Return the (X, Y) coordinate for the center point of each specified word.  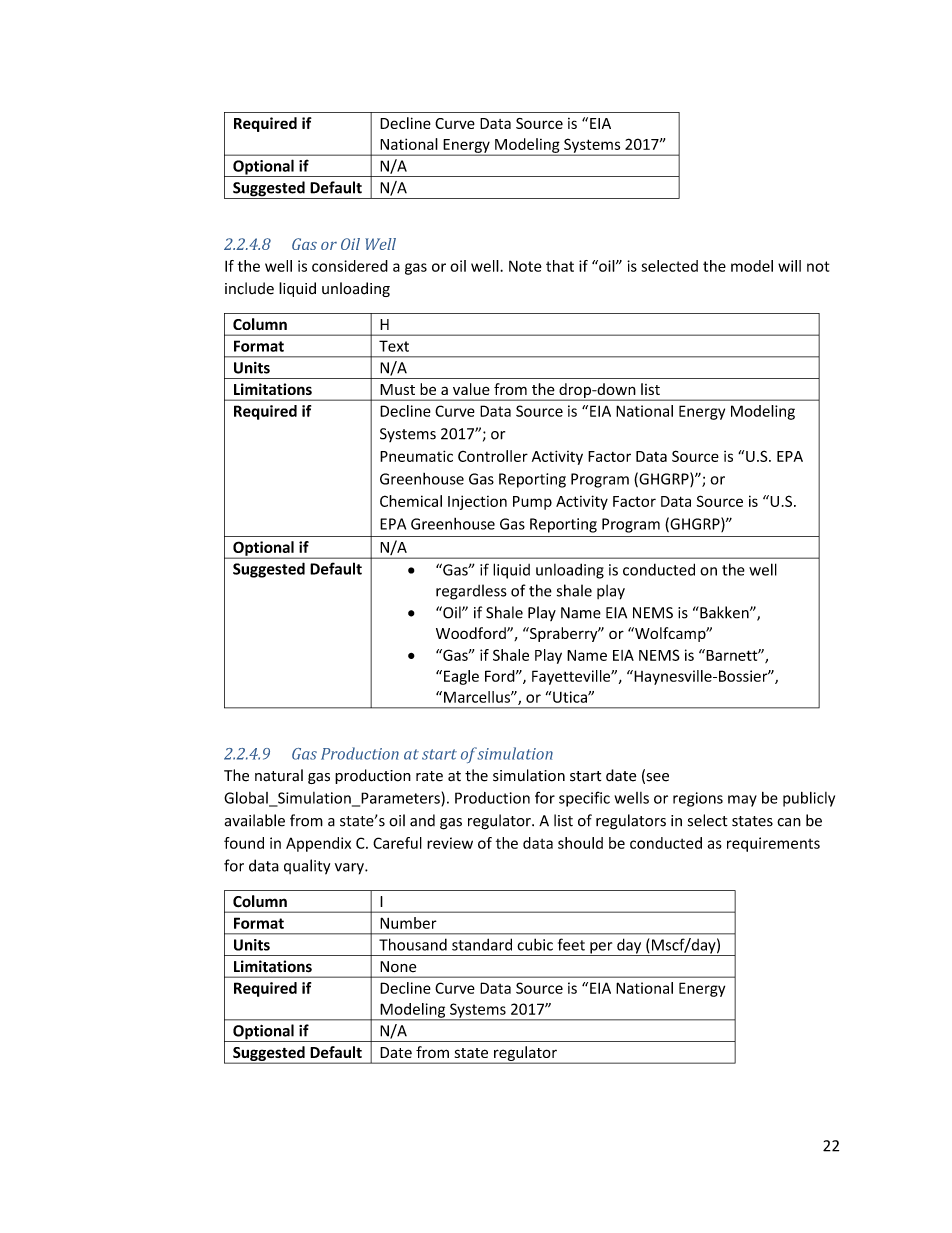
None (398, 967)
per (601, 949)
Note (525, 266)
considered (350, 266)
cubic (535, 944)
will (789, 266)
